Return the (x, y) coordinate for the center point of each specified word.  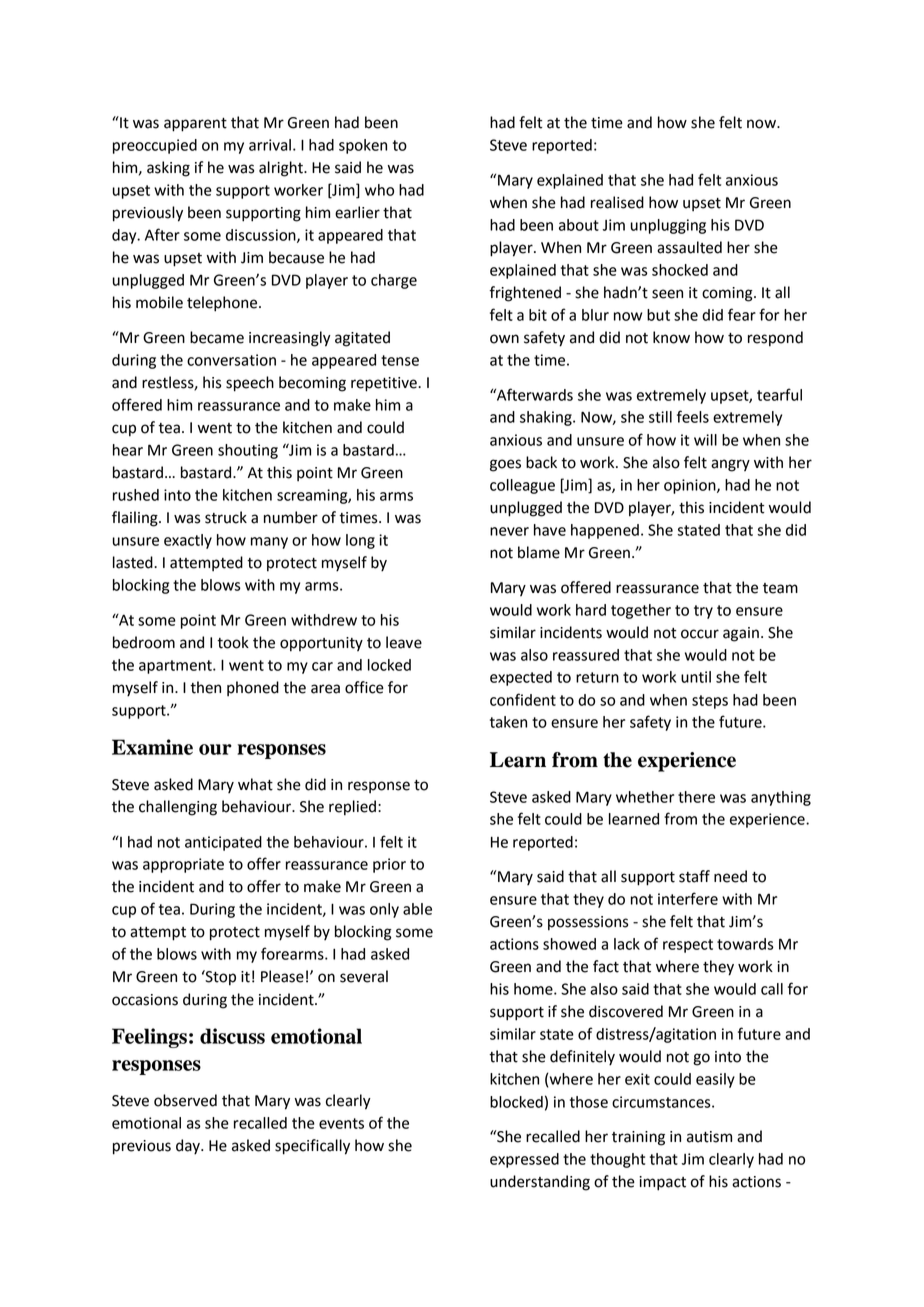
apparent (195, 125)
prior (389, 865)
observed (185, 1100)
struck (226, 517)
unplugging (668, 226)
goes (505, 465)
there (696, 797)
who (379, 190)
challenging (178, 808)
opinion (691, 486)
